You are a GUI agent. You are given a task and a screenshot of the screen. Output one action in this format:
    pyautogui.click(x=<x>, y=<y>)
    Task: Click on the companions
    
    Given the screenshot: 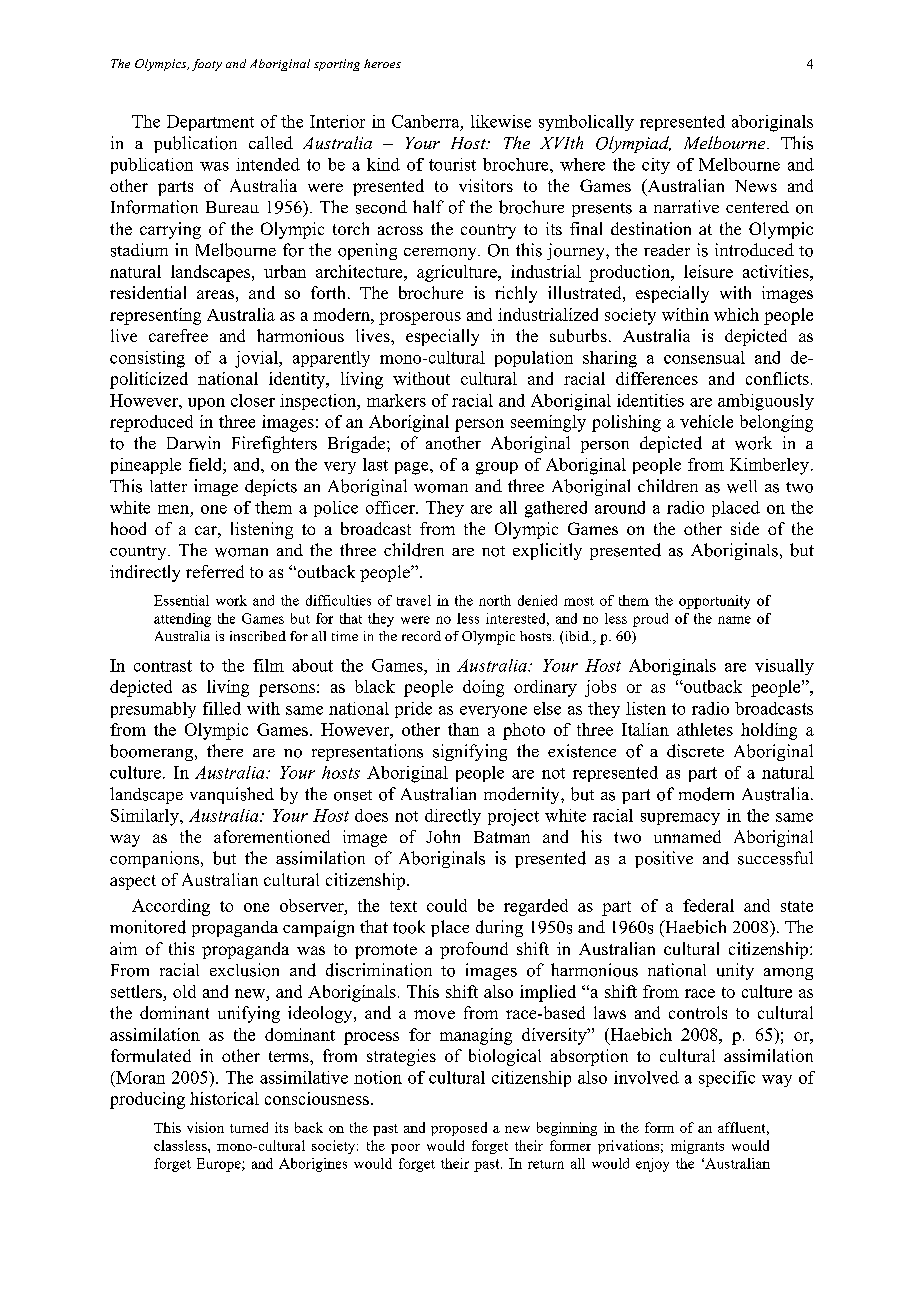 What is the action you would take?
    pyautogui.click(x=156, y=859)
